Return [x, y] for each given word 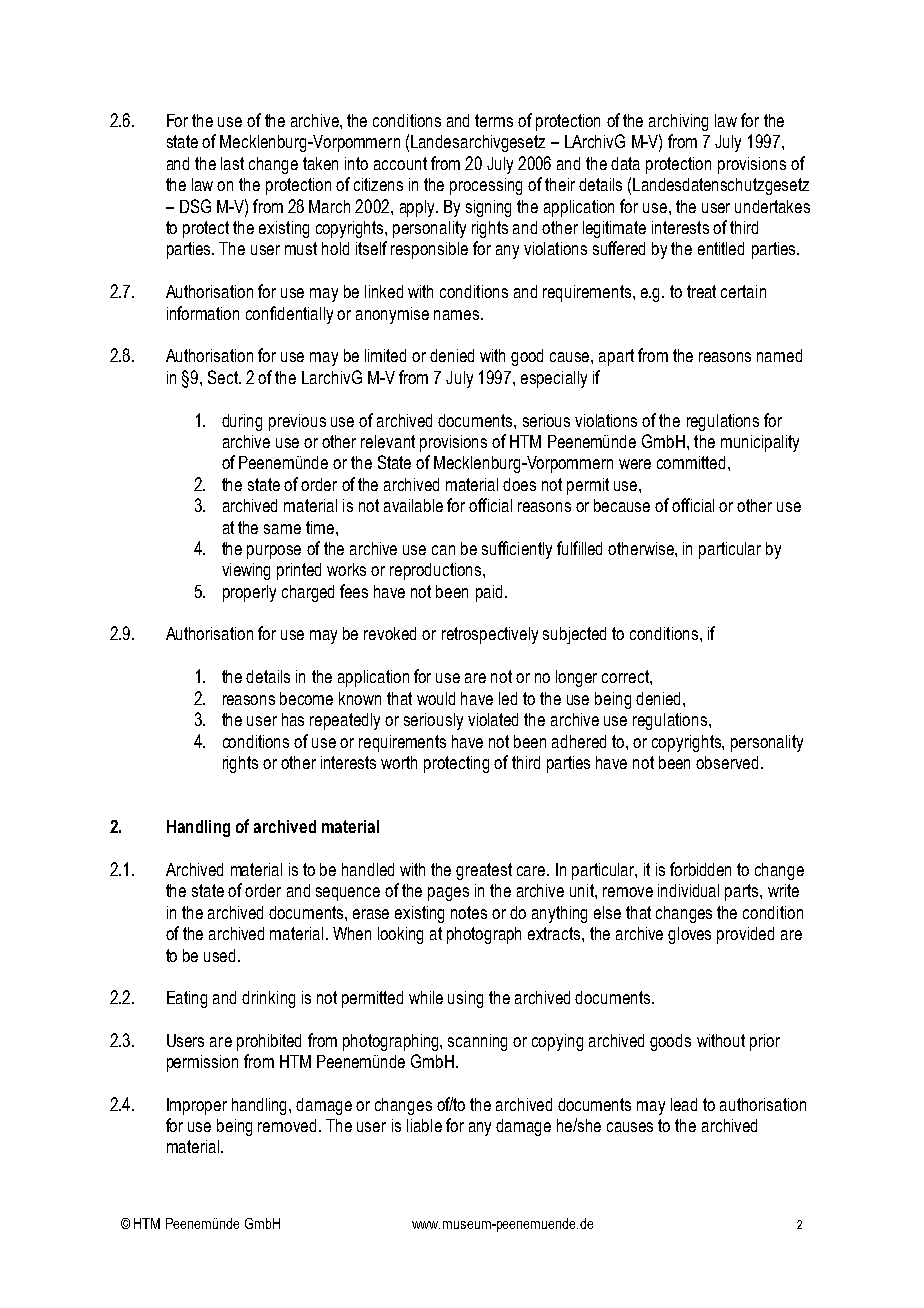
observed [727, 762]
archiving [678, 122]
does [519, 484]
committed [691, 462]
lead [684, 1104]
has [293, 719]
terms [494, 120]
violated [493, 719]
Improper [197, 1106]
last [232, 163]
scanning [477, 1042]
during [242, 422]
